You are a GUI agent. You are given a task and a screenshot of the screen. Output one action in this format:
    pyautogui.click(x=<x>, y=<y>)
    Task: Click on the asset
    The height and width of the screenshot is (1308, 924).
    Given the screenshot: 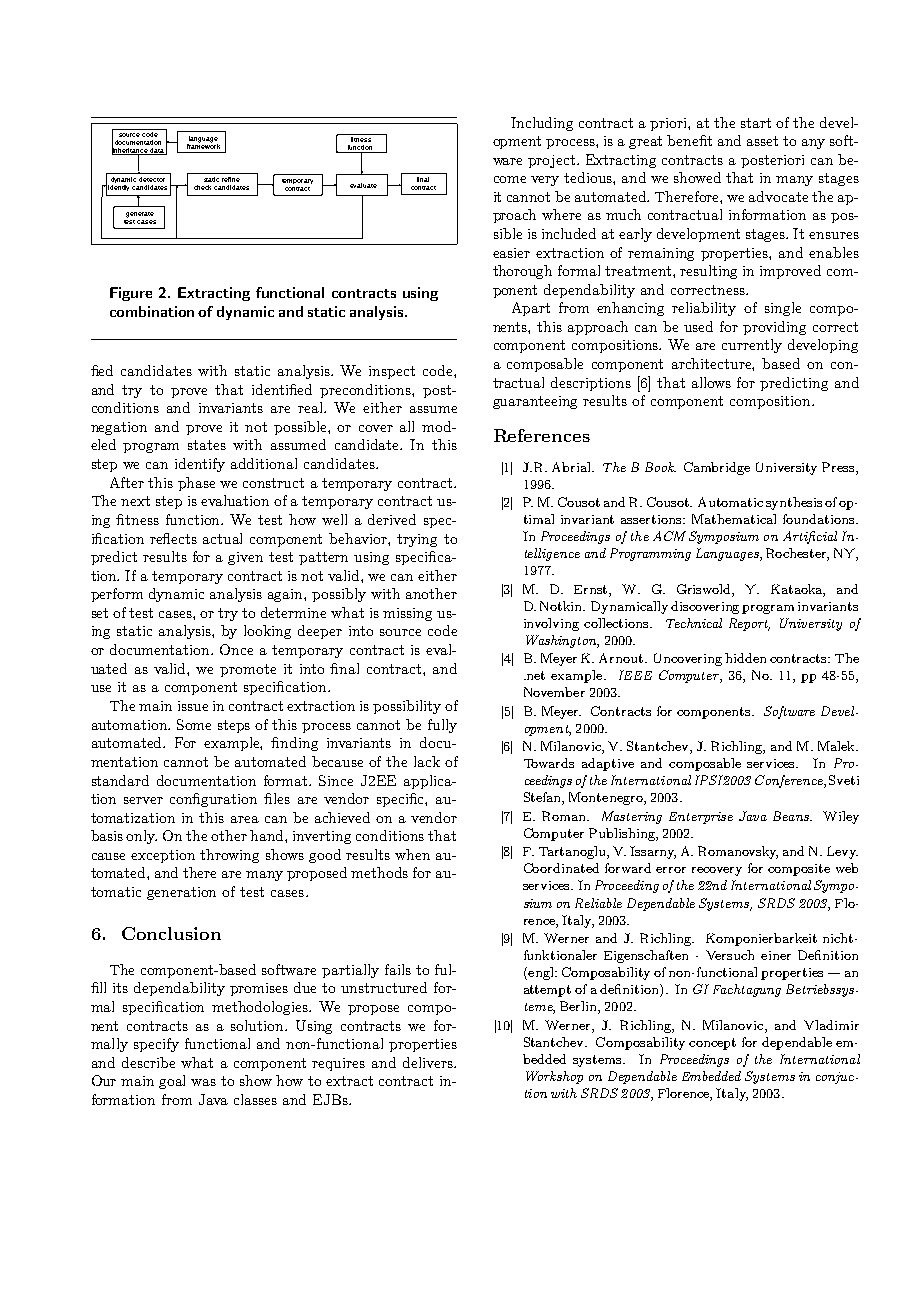 What is the action you would take?
    pyautogui.click(x=762, y=141)
